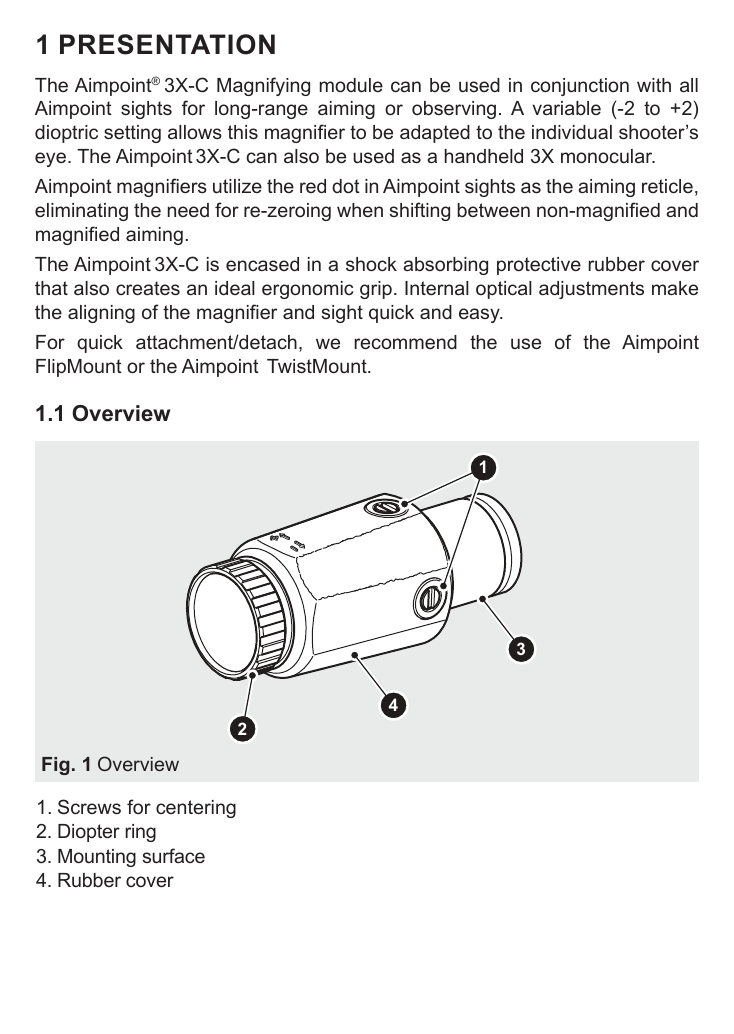 This screenshot has height=1034, width=734. Describe the element at coordinates (101, 314) in the screenshot. I see `aligning` at that location.
